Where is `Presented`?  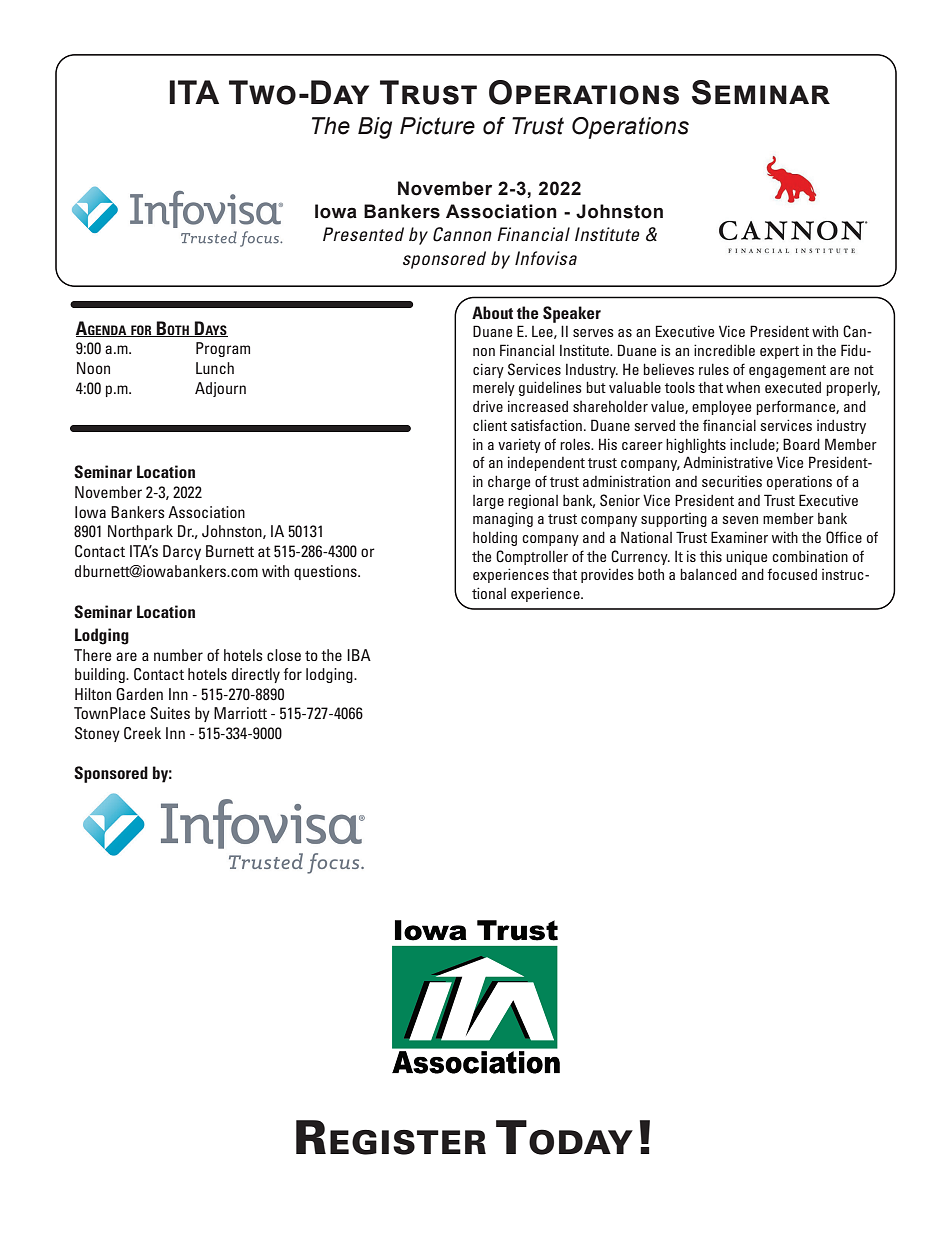 Presented is located at coordinates (363, 234).
